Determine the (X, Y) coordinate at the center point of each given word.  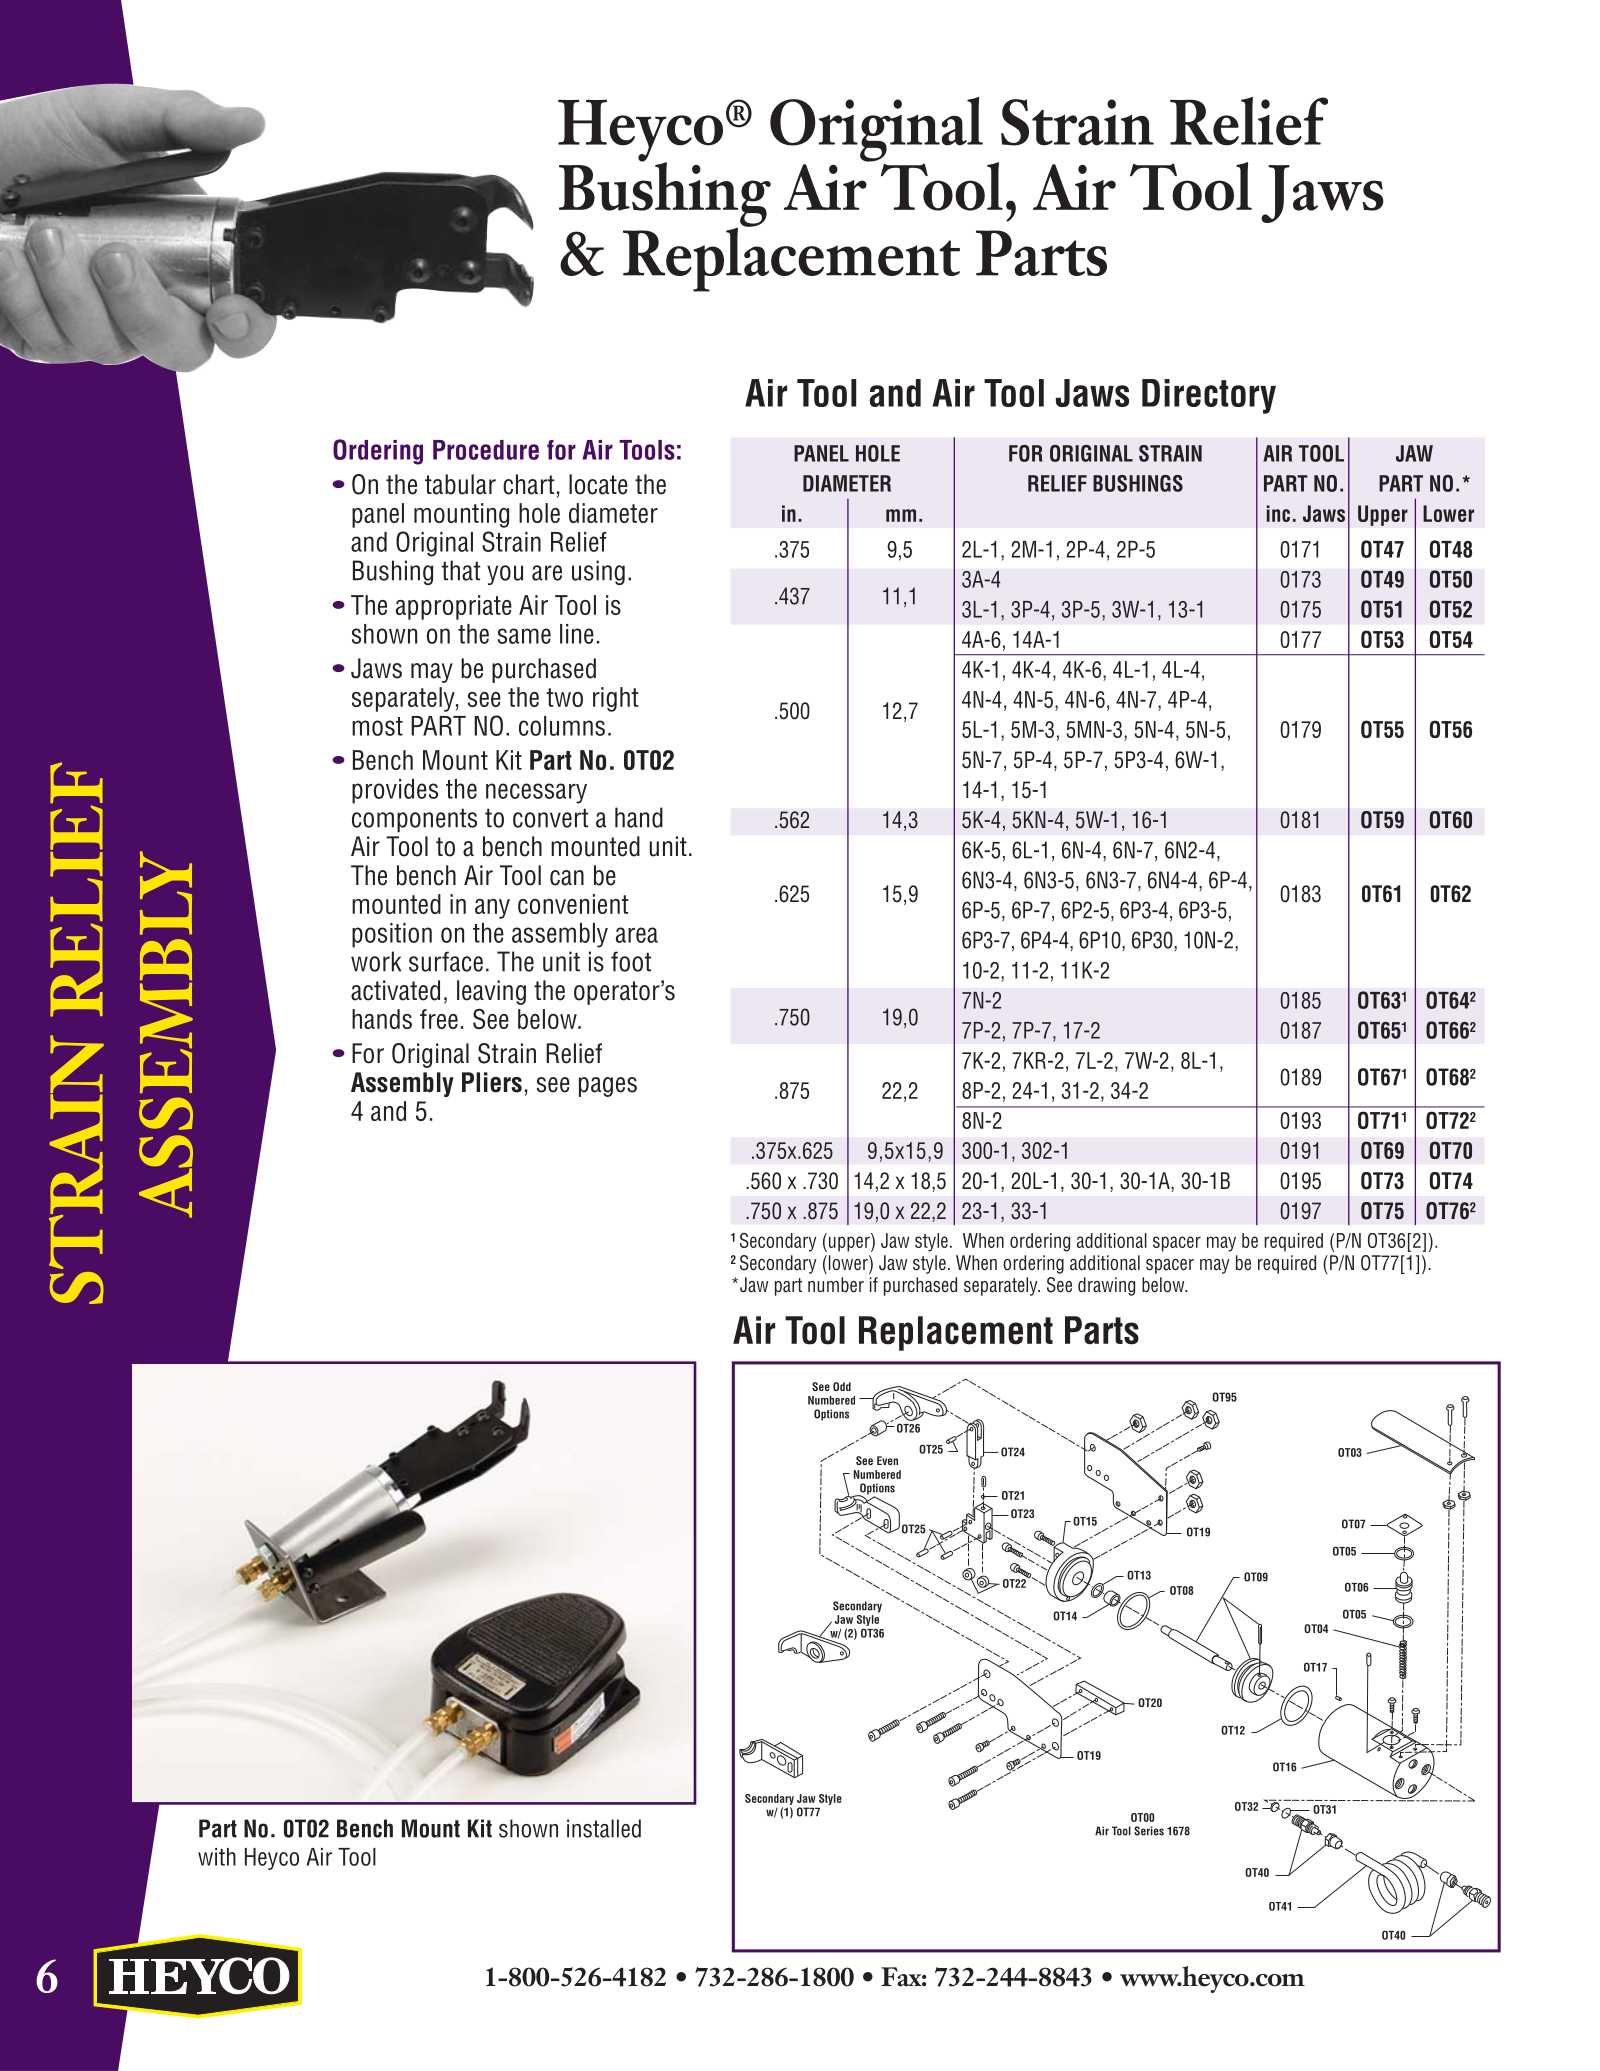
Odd (842, 1386)
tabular (460, 484)
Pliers (492, 1082)
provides (395, 791)
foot (631, 961)
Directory (1209, 396)
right (615, 699)
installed (604, 1828)
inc (1278, 513)
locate (598, 484)
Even (887, 1460)
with (217, 1857)
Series (1149, 1831)
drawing (1106, 1286)
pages (608, 1087)
